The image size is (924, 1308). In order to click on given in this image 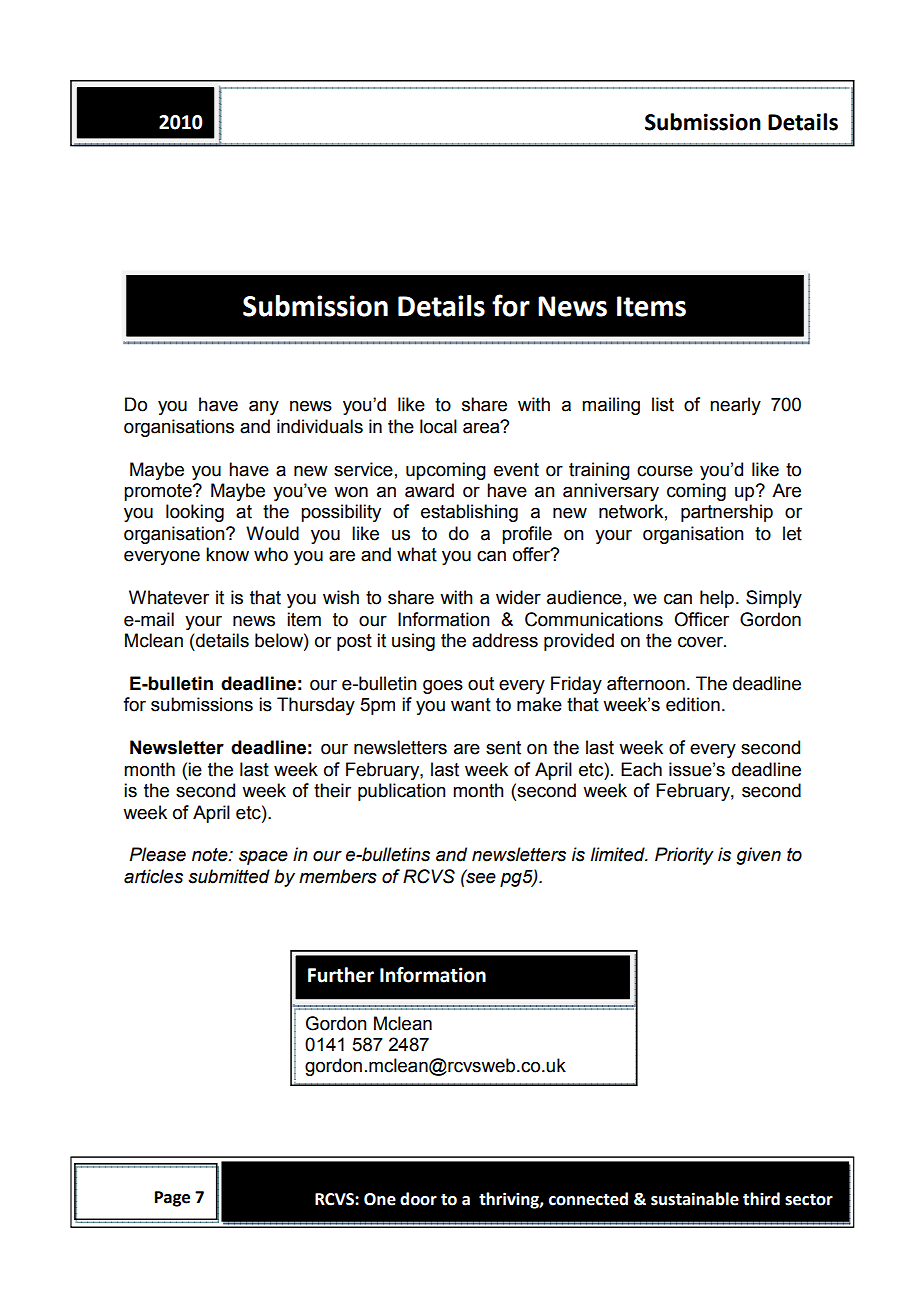, I will do `click(758, 856)`.
